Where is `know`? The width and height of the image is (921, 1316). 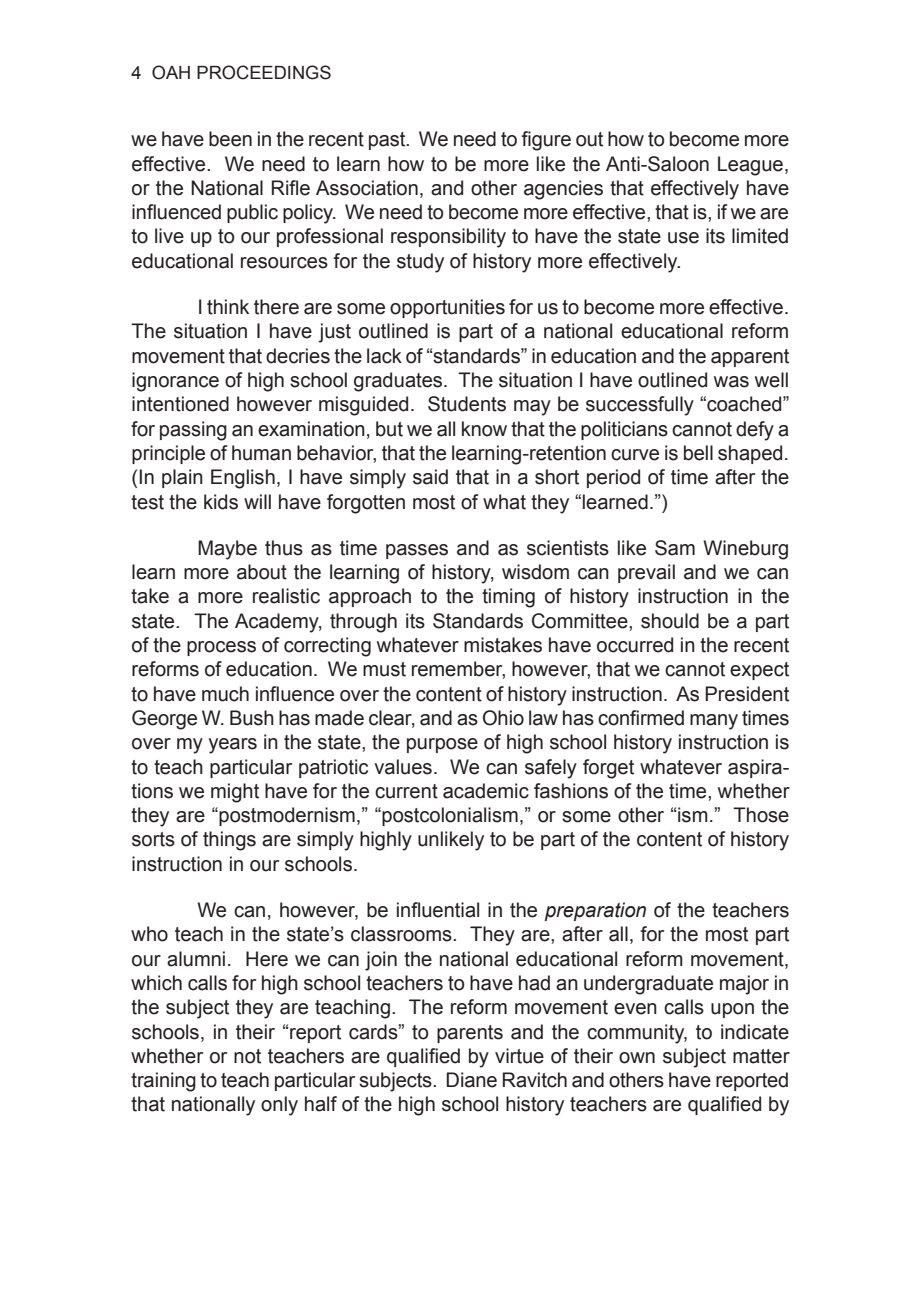
know is located at coordinates (484, 429).
